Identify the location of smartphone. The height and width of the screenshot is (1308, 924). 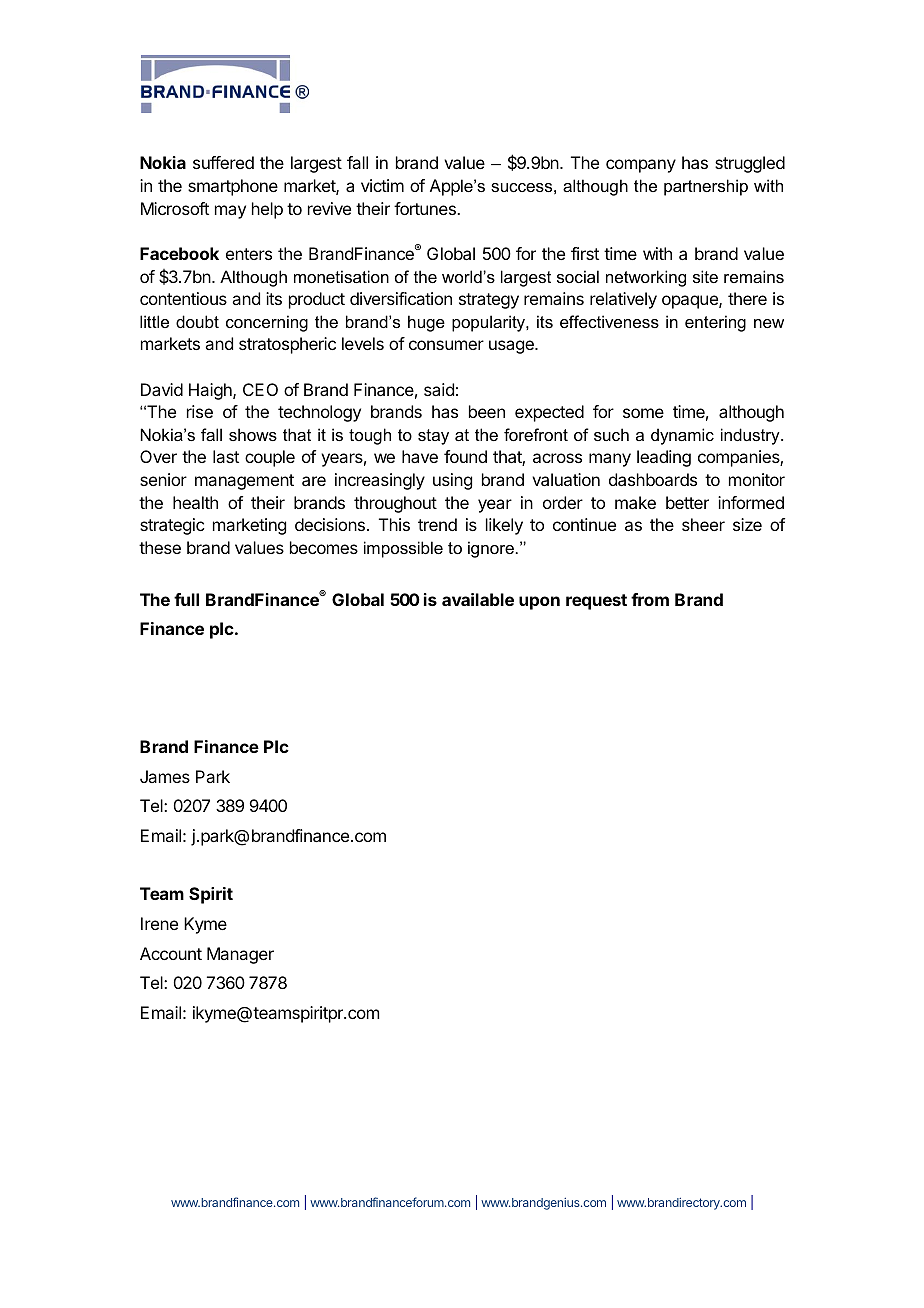
(233, 187).
